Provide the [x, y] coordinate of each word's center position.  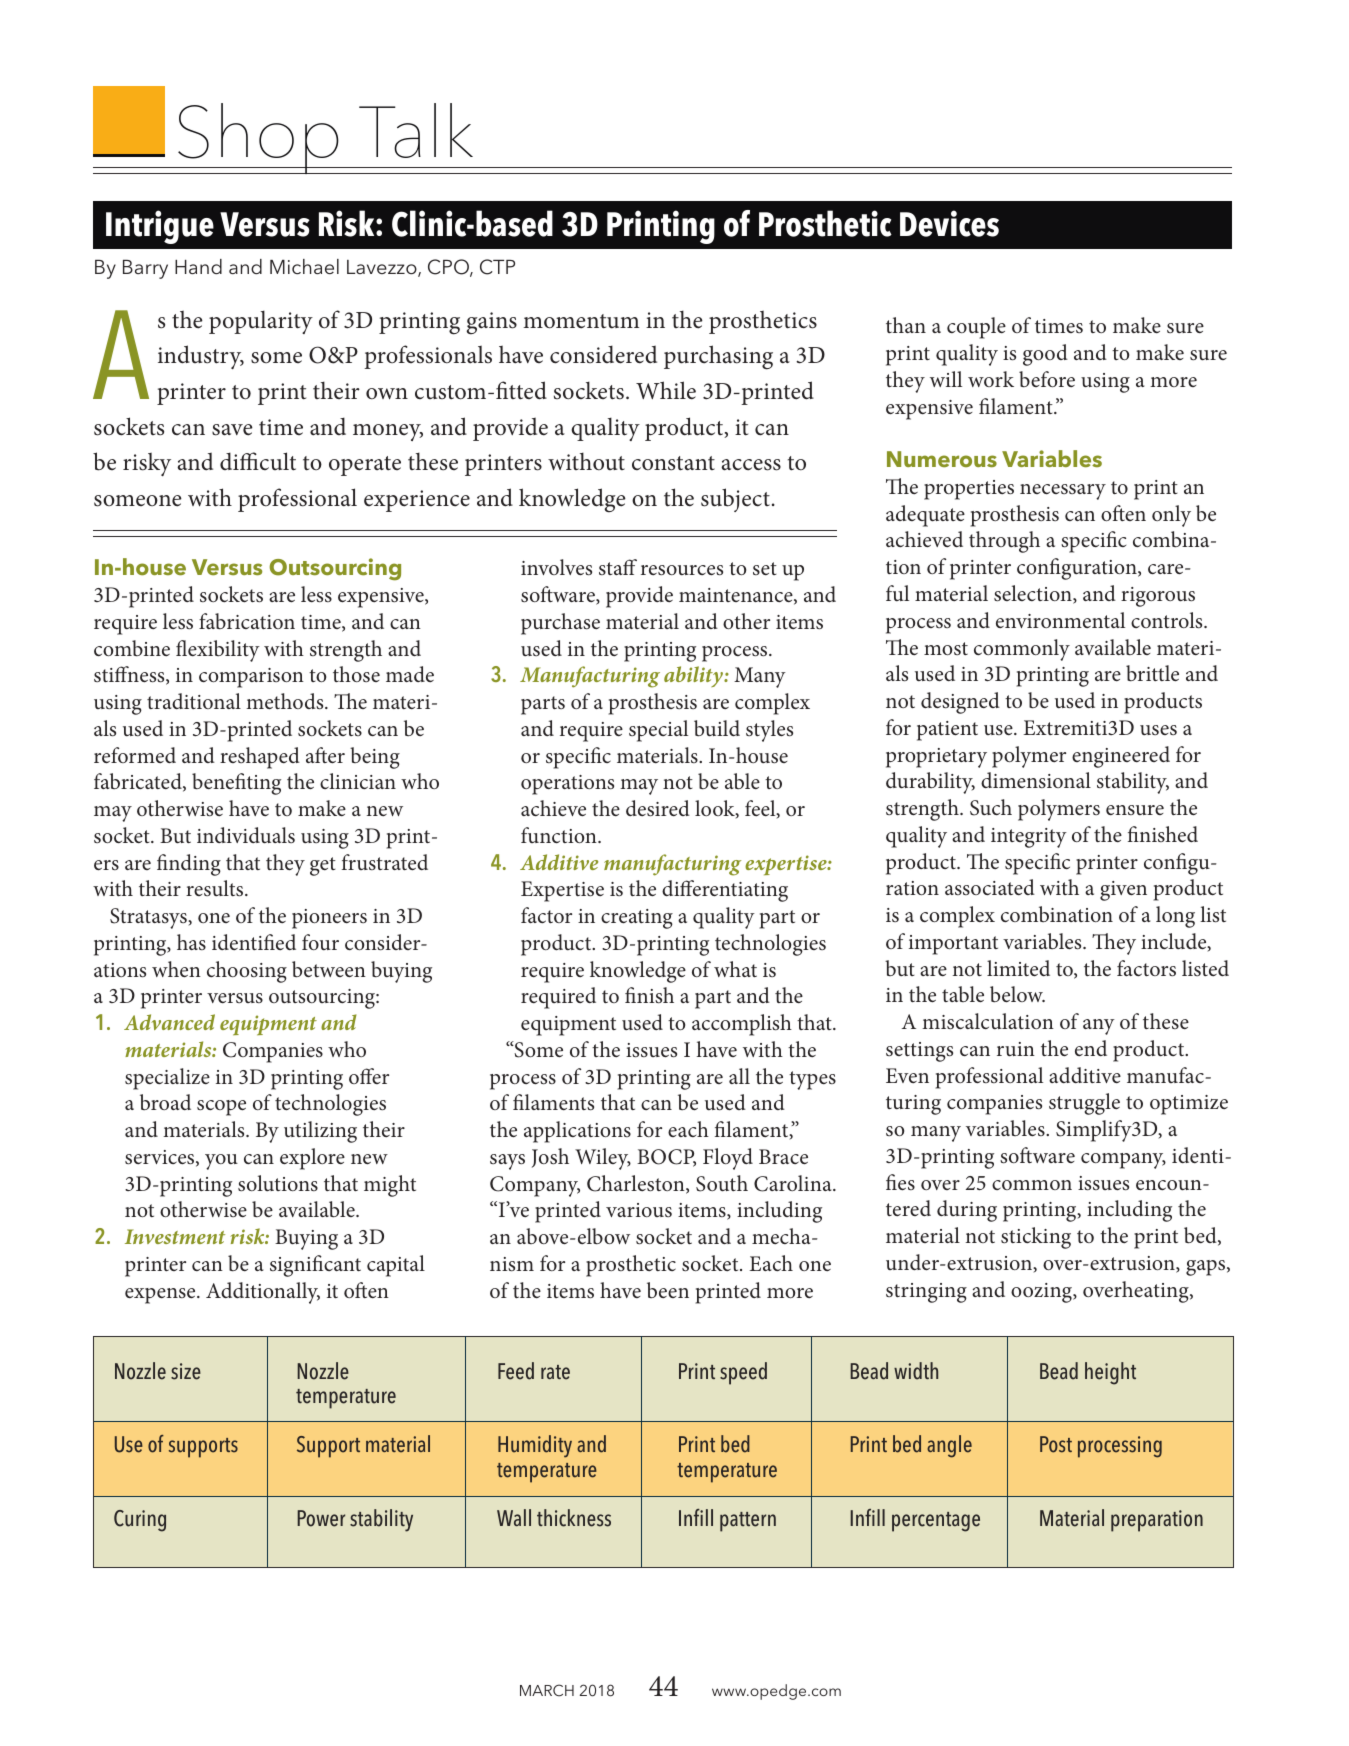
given [1123, 891]
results [216, 888]
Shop [258, 138]
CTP [497, 267]
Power [321, 1518]
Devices [949, 223]
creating [637, 919]
